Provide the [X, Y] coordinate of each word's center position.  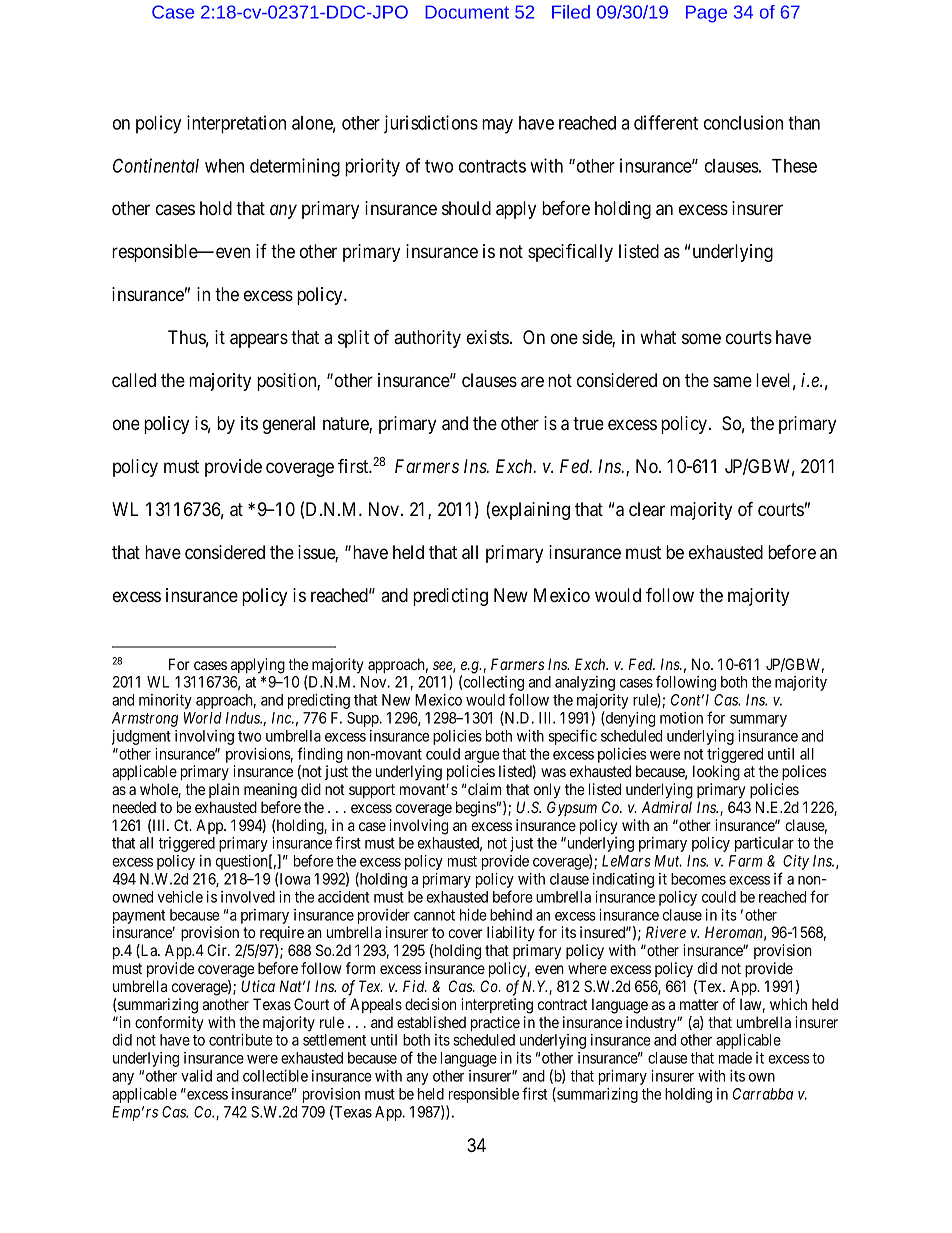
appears [259, 340]
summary [758, 721]
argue [482, 757]
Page [706, 14]
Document [467, 12]
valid [196, 1076]
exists [488, 337]
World [203, 718]
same [732, 381]
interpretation [236, 124]
